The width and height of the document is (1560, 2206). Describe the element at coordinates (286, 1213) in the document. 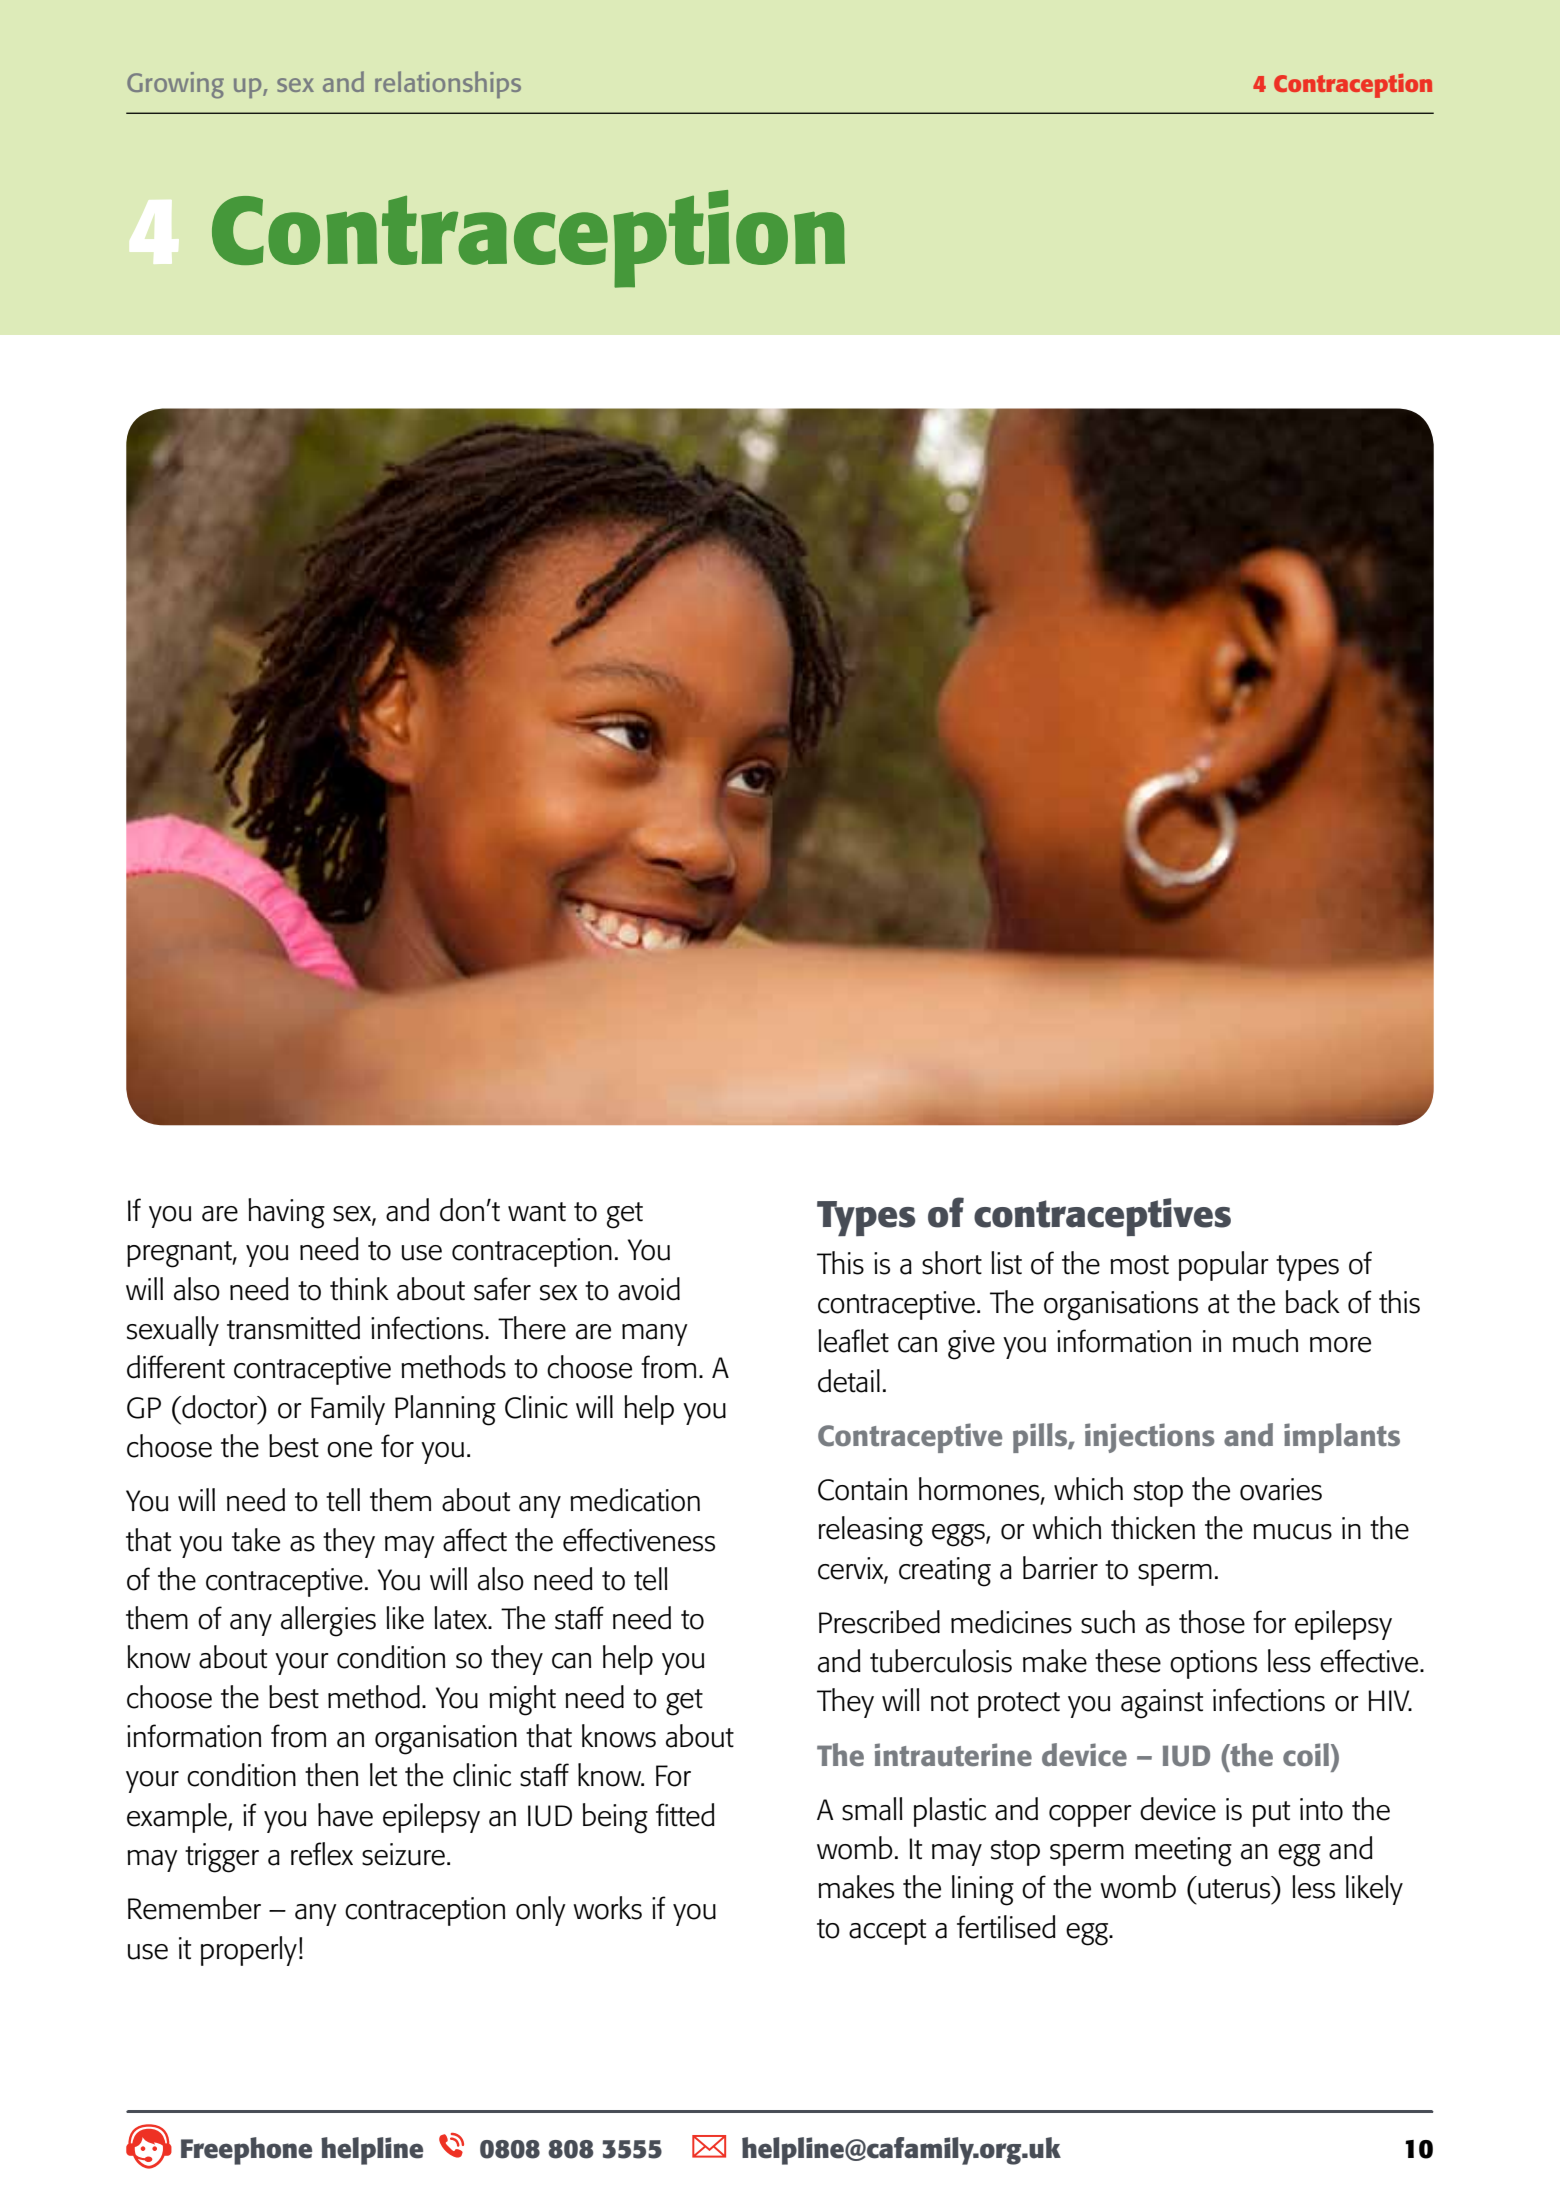

I see `having` at that location.
